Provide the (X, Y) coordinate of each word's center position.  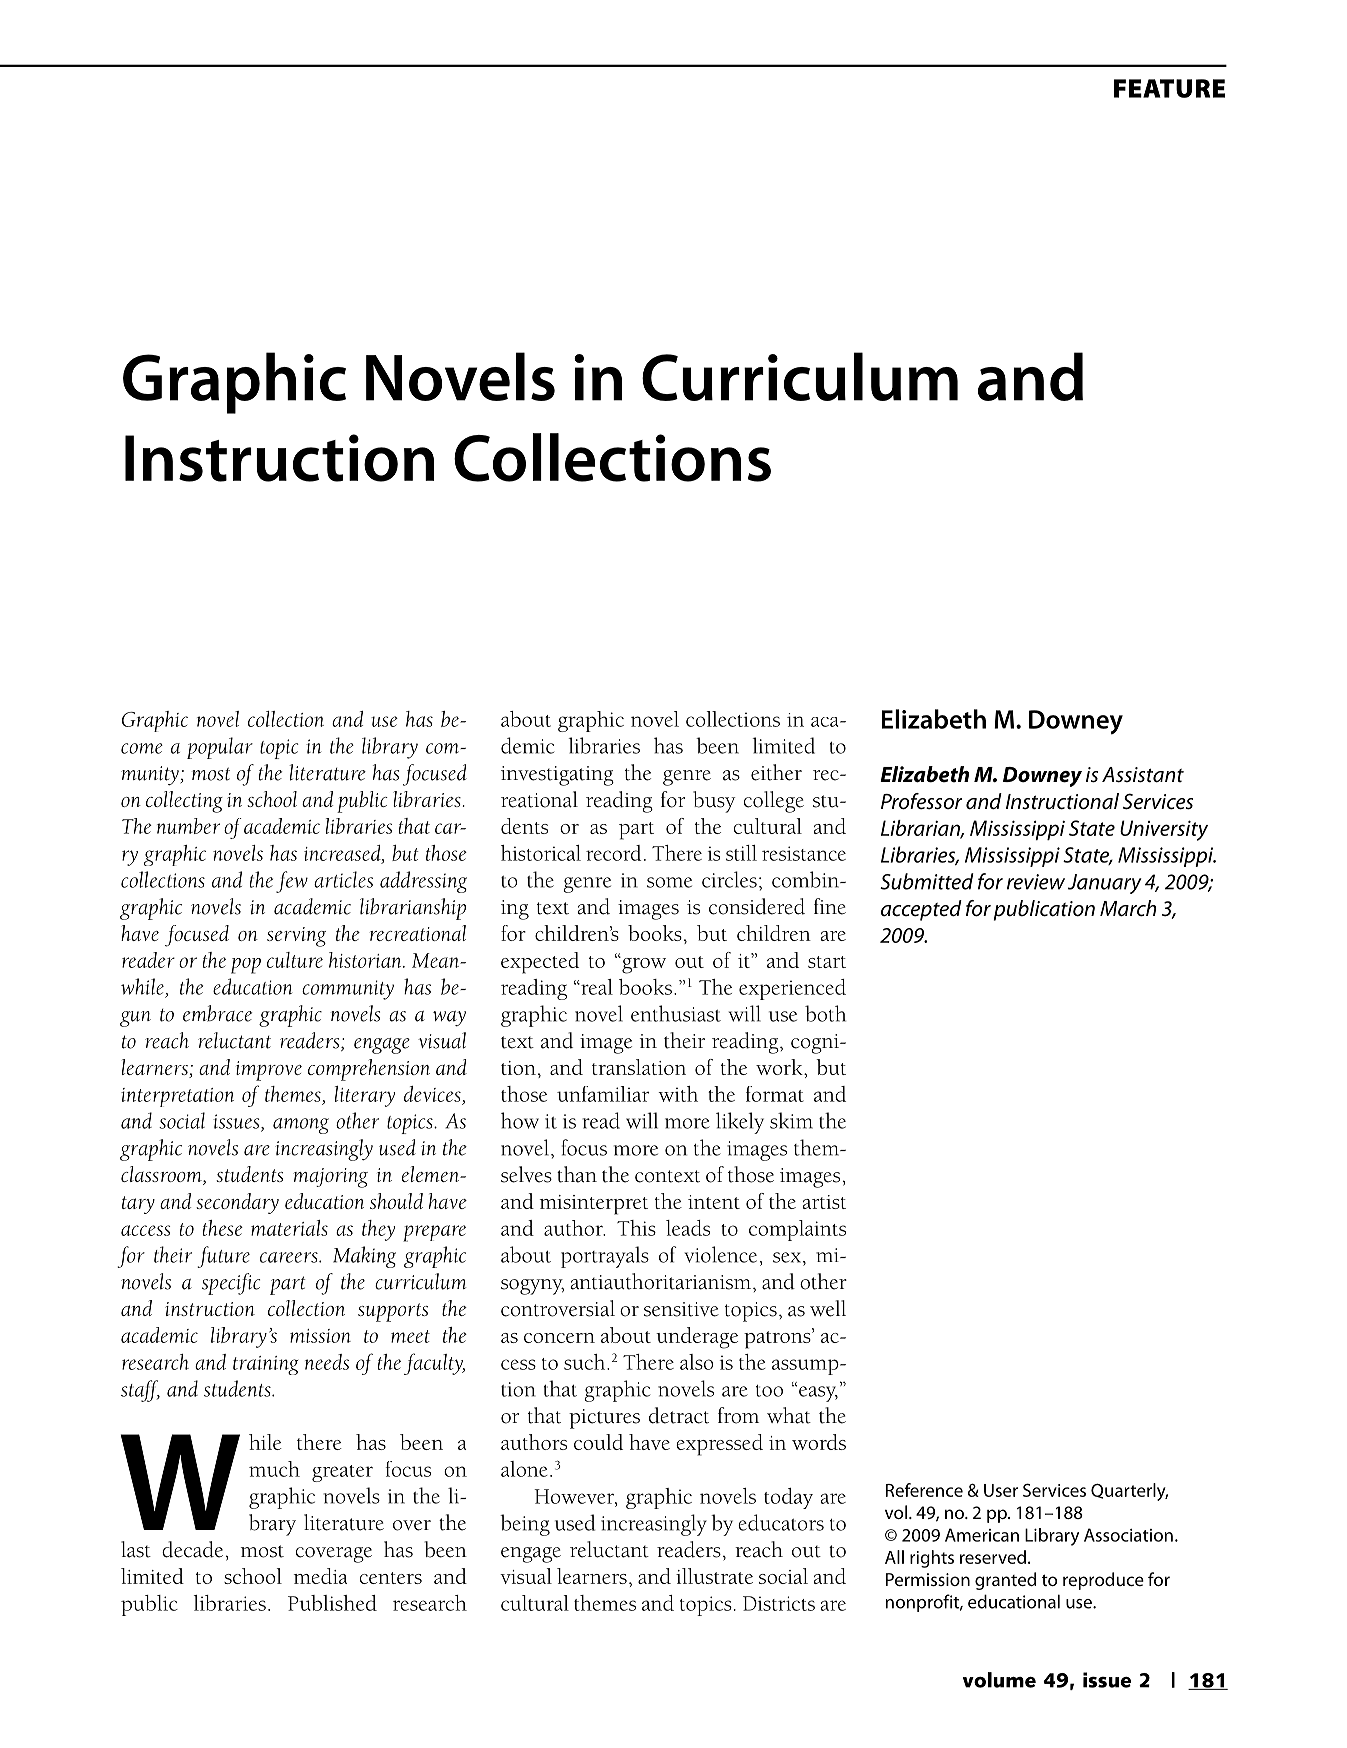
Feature (1169, 88)
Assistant (1143, 775)
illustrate (714, 1576)
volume (999, 1680)
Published (332, 1603)
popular (220, 748)
